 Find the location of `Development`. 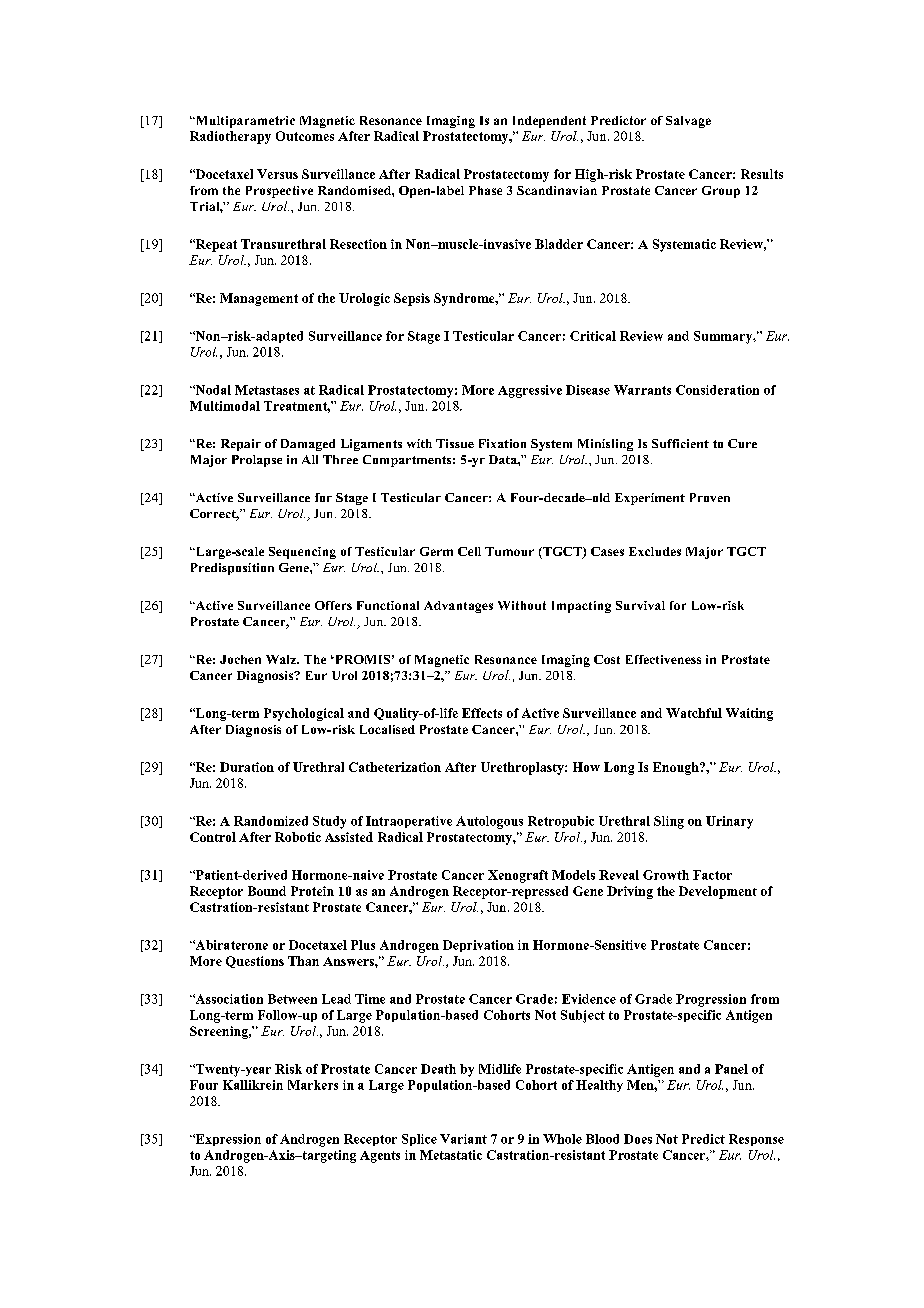

Development is located at coordinates (718, 892).
